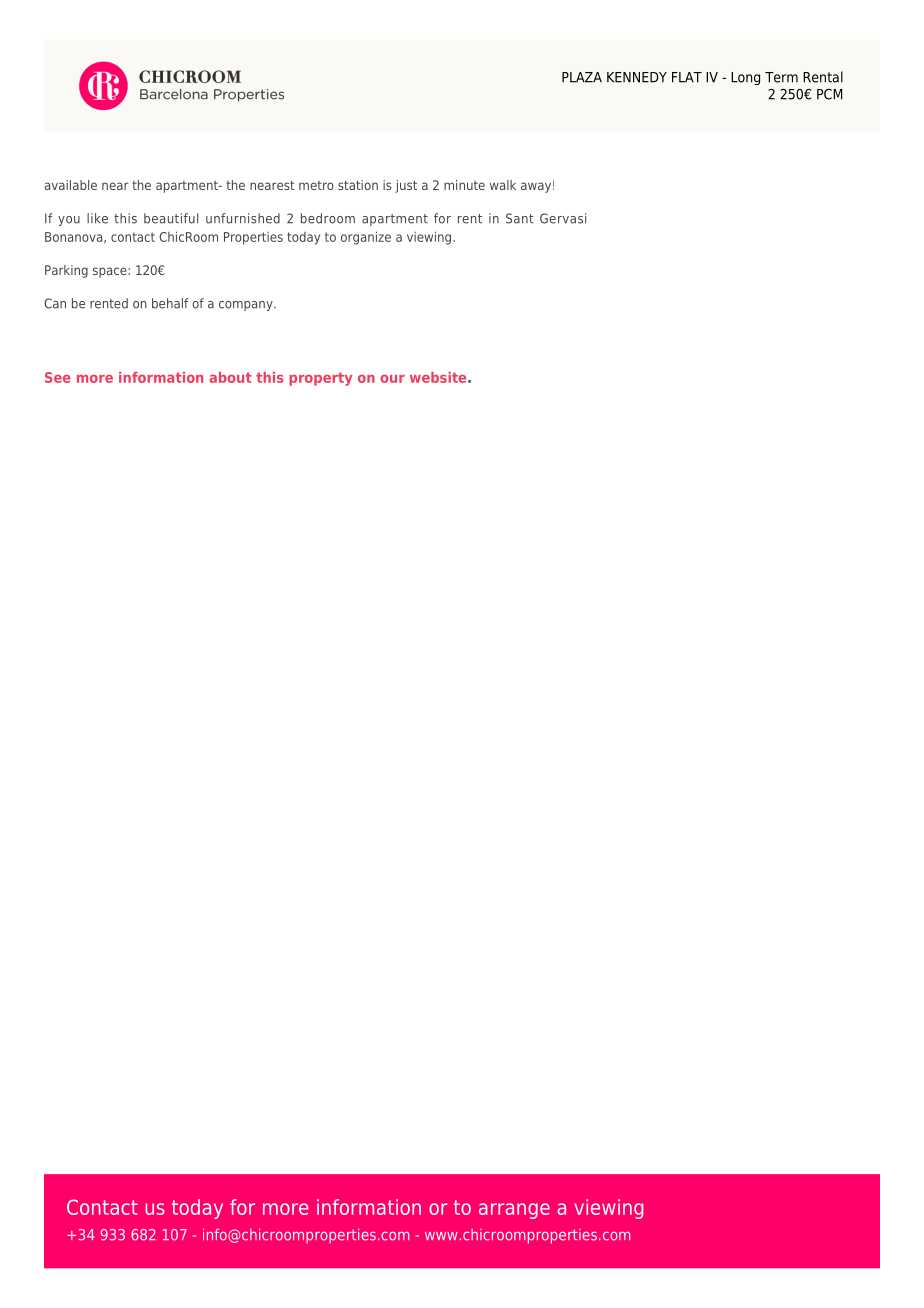 This screenshot has width=924, height=1308. Describe the element at coordinates (366, 238) in the screenshot. I see `organize` at that location.
